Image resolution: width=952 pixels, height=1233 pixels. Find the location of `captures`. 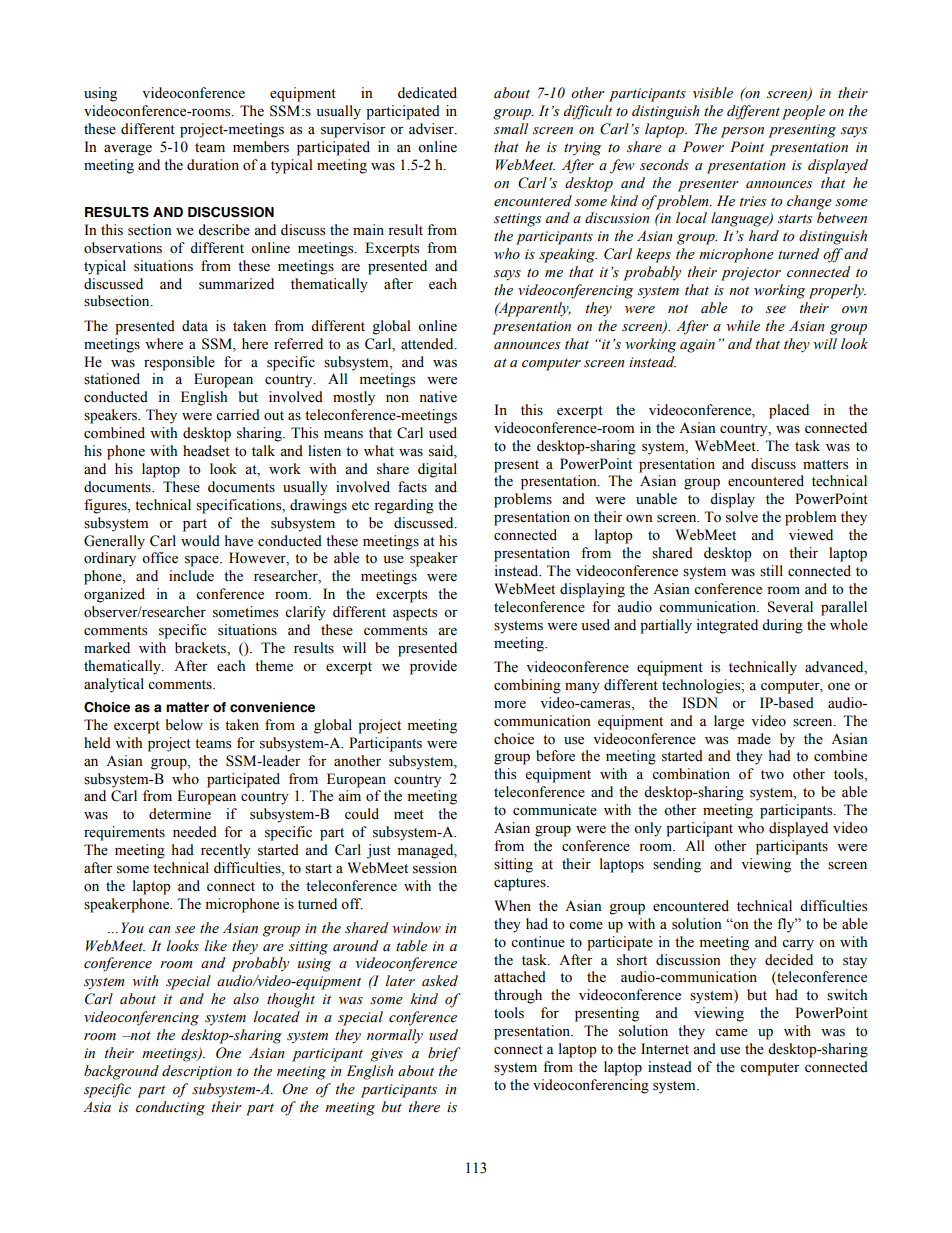

captures is located at coordinates (521, 884).
